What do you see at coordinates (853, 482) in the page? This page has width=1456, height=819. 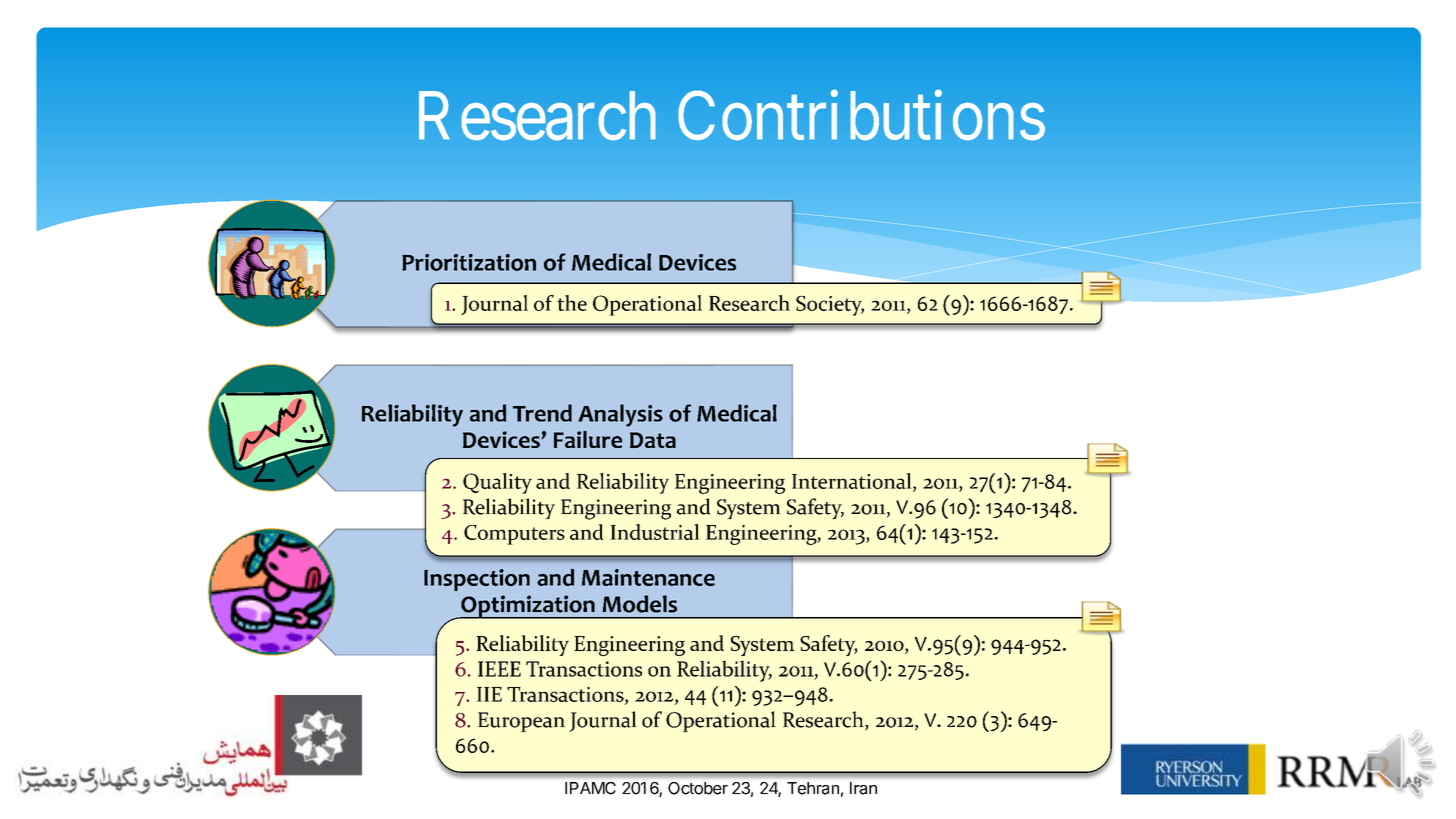 I see `International` at bounding box center [853, 482].
